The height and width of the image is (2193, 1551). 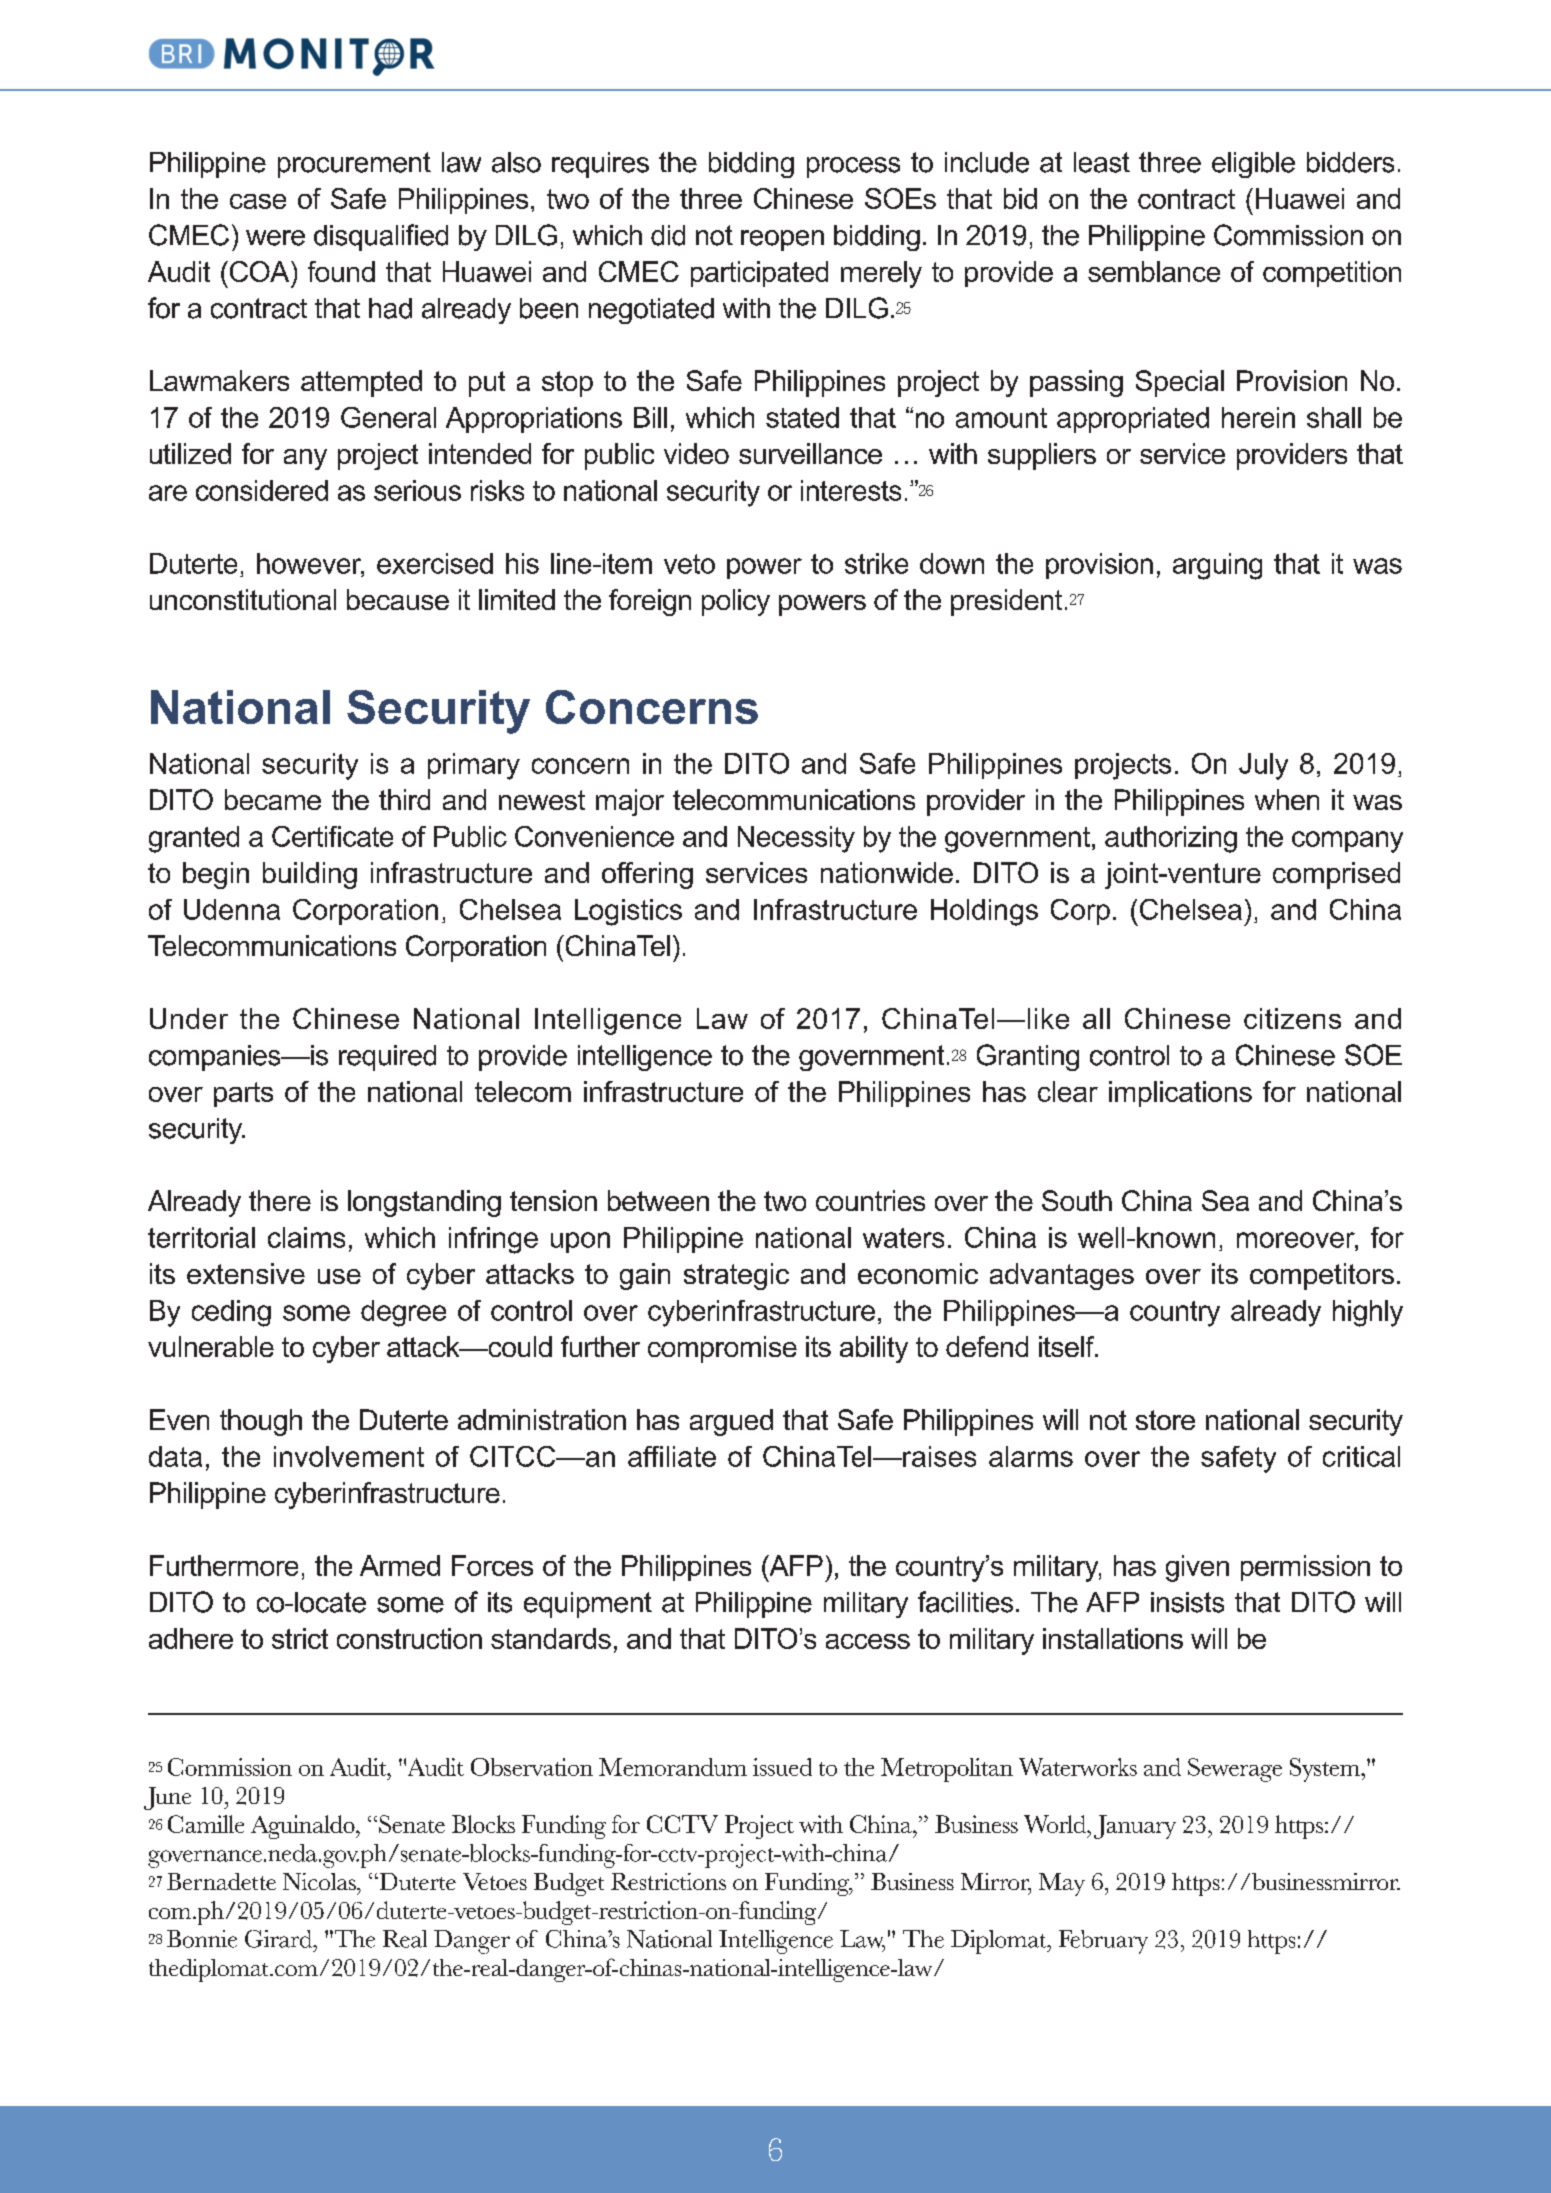 I want to click on reopen, so click(x=782, y=240).
